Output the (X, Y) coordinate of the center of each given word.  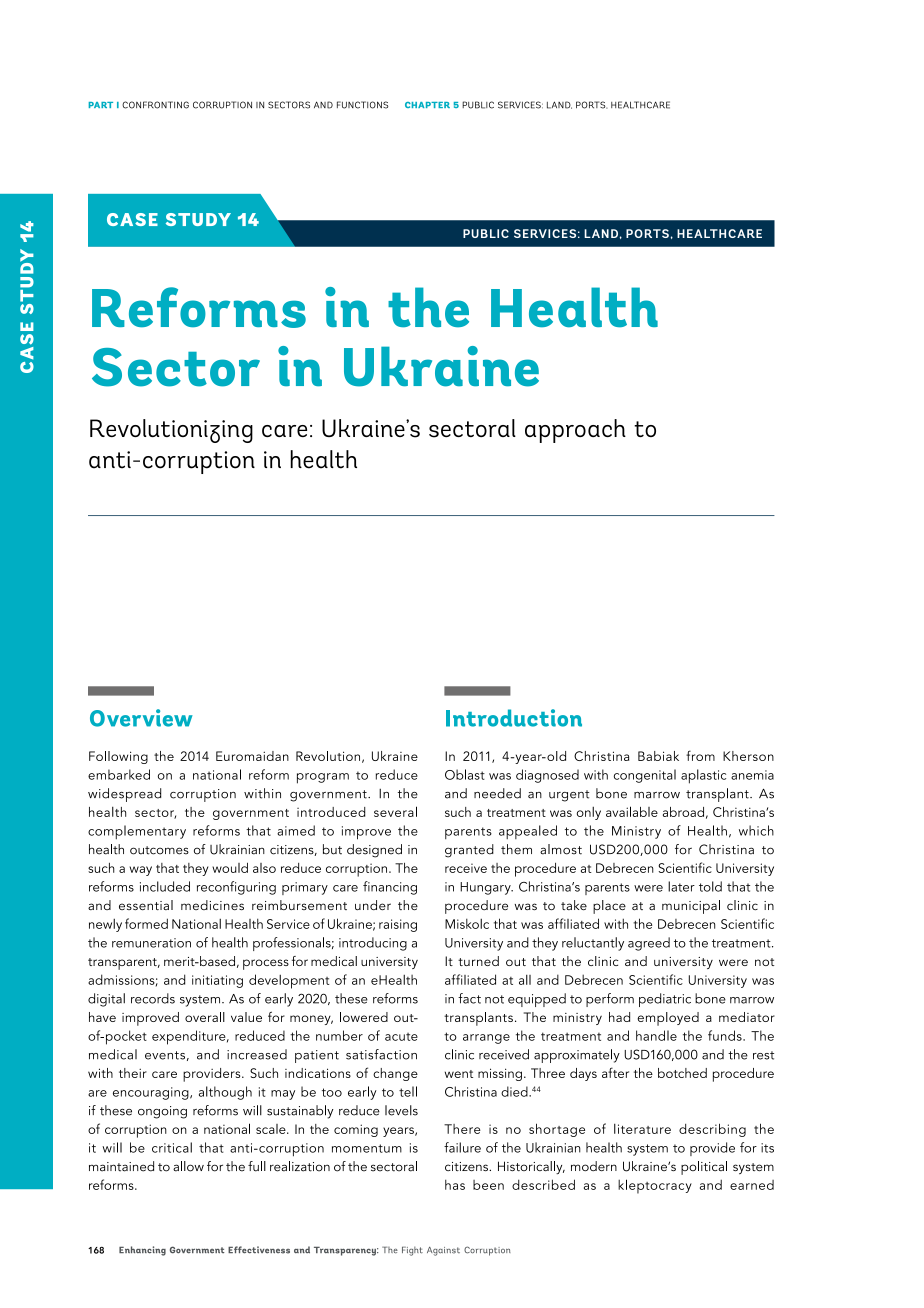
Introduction (514, 718)
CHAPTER (427, 105)
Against (443, 1251)
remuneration (151, 943)
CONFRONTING (155, 105)
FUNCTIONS (362, 105)
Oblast (465, 774)
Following (118, 757)
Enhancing (142, 1251)
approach (575, 431)
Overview (141, 718)
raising (398, 925)
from (700, 755)
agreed (649, 944)
